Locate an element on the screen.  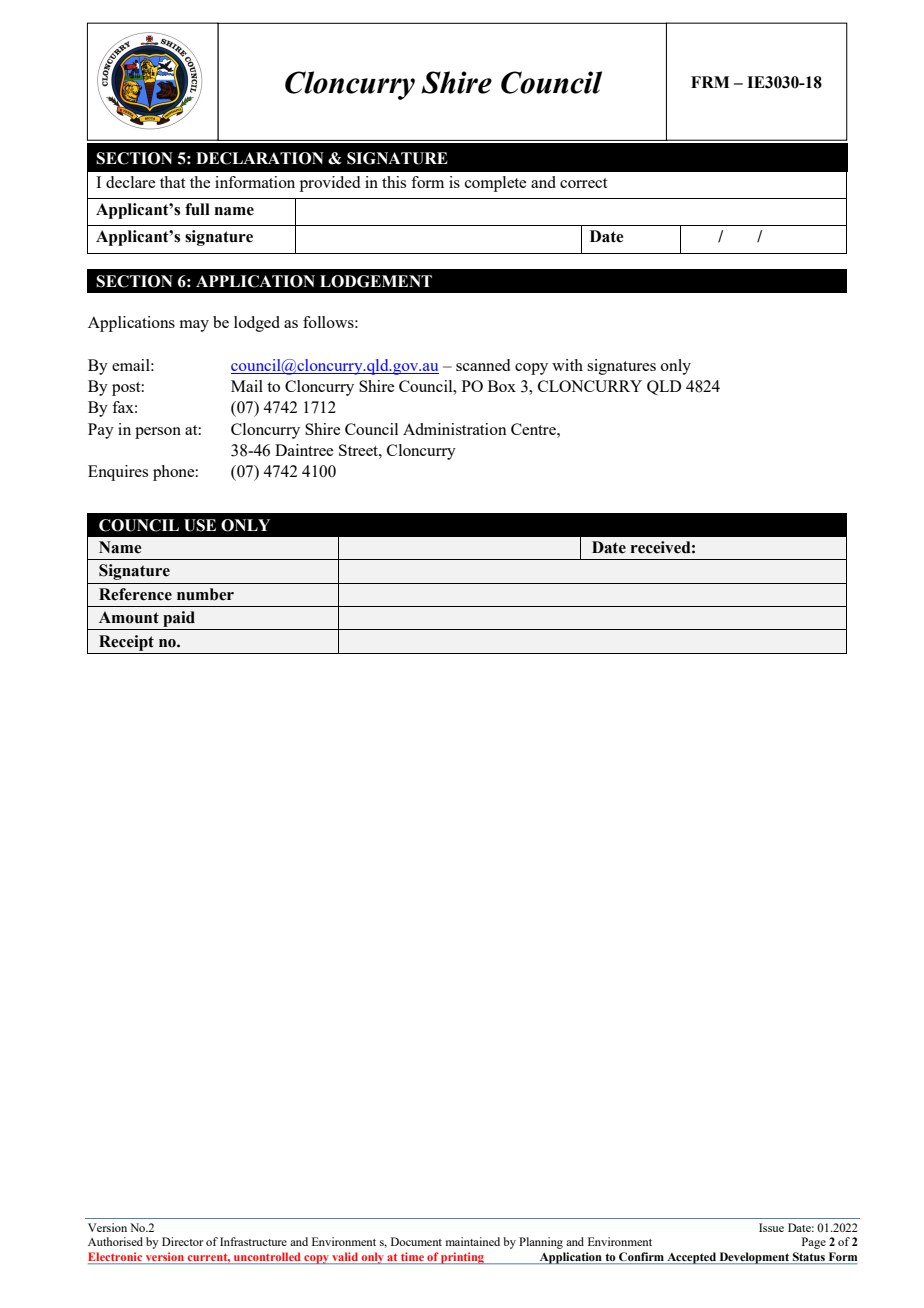
scanned is located at coordinates (483, 365).
